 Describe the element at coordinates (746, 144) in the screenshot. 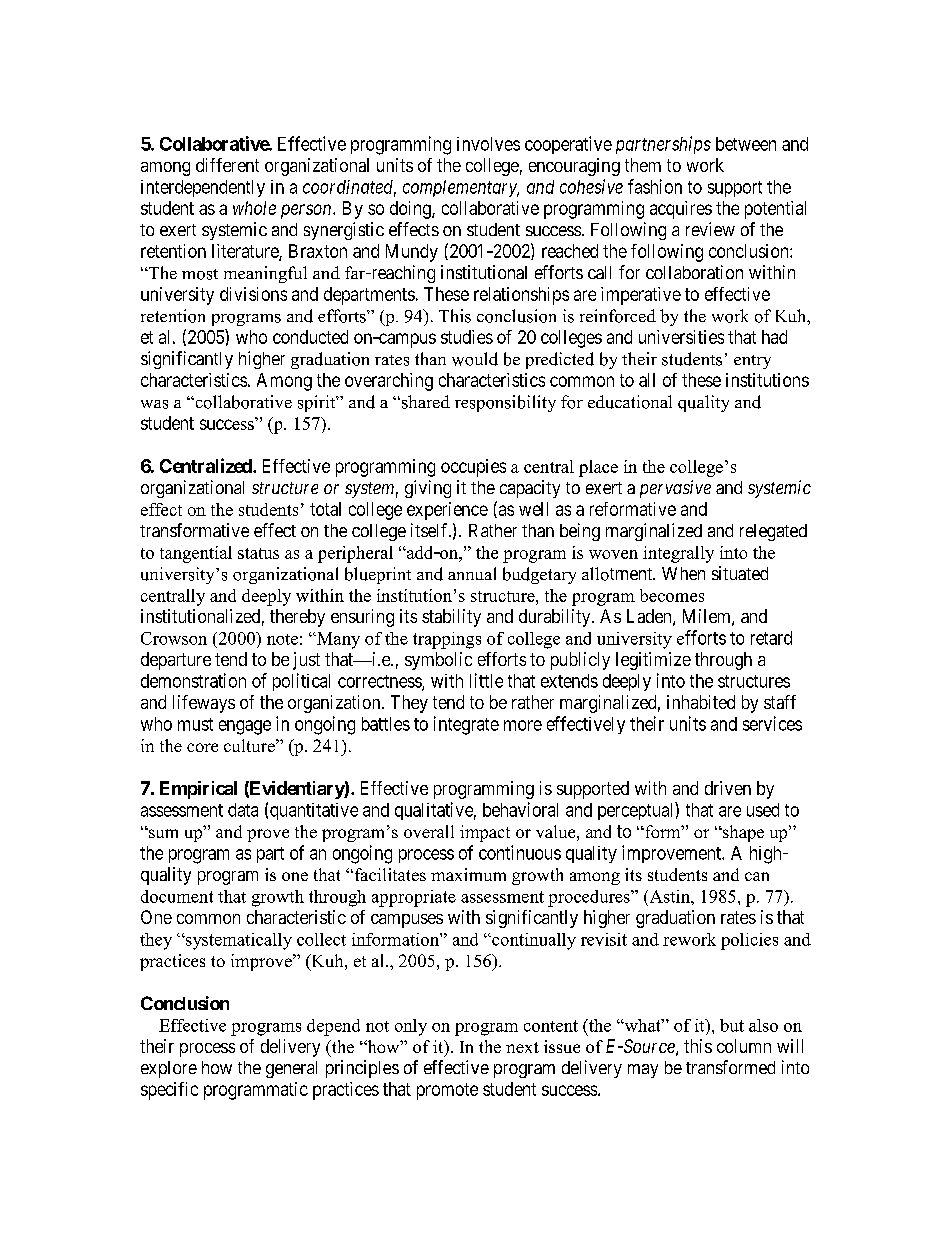

I see `between` at that location.
